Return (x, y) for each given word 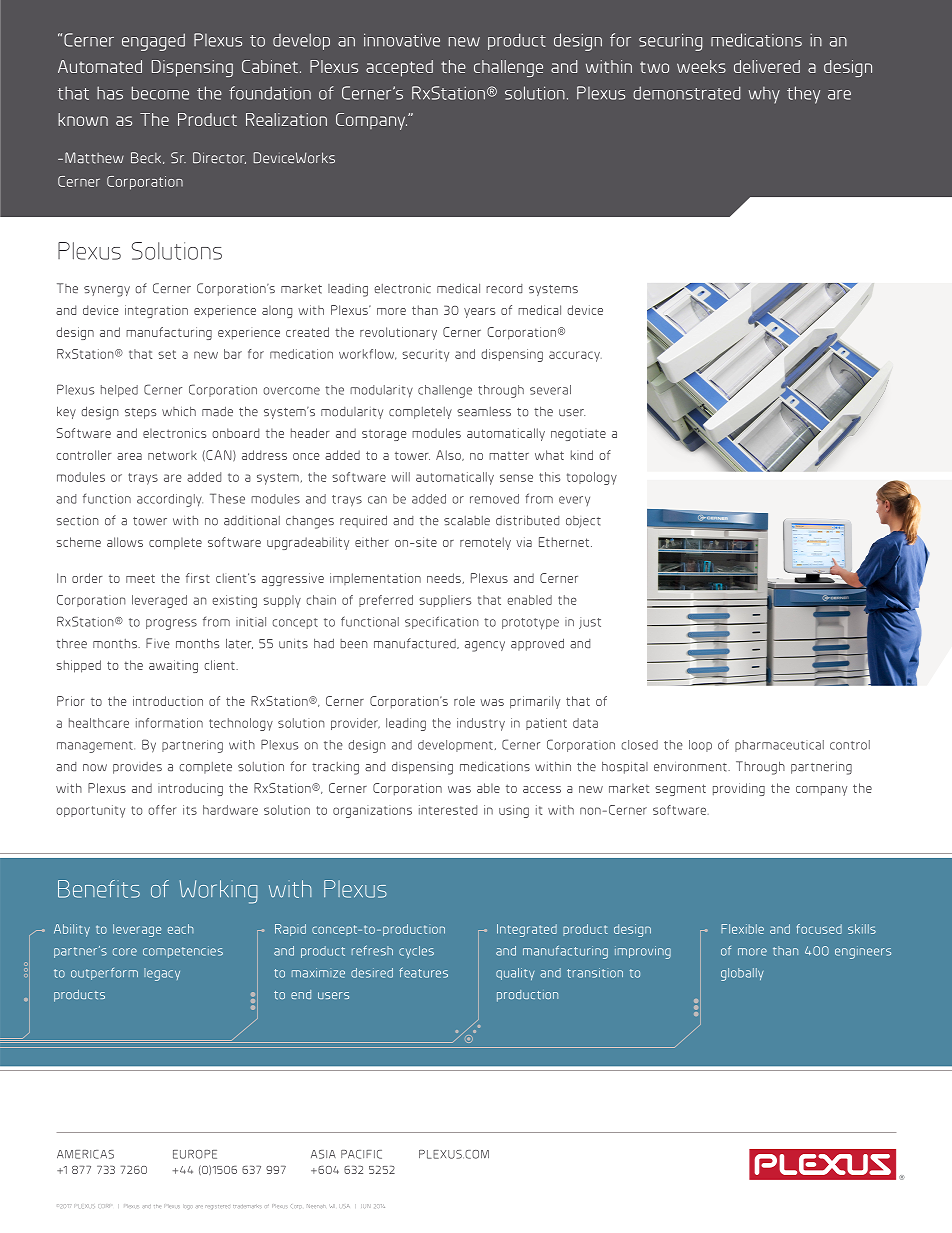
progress (171, 624)
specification (441, 622)
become (160, 93)
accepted (399, 68)
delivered (767, 66)
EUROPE (195, 1154)
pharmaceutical (779, 746)
